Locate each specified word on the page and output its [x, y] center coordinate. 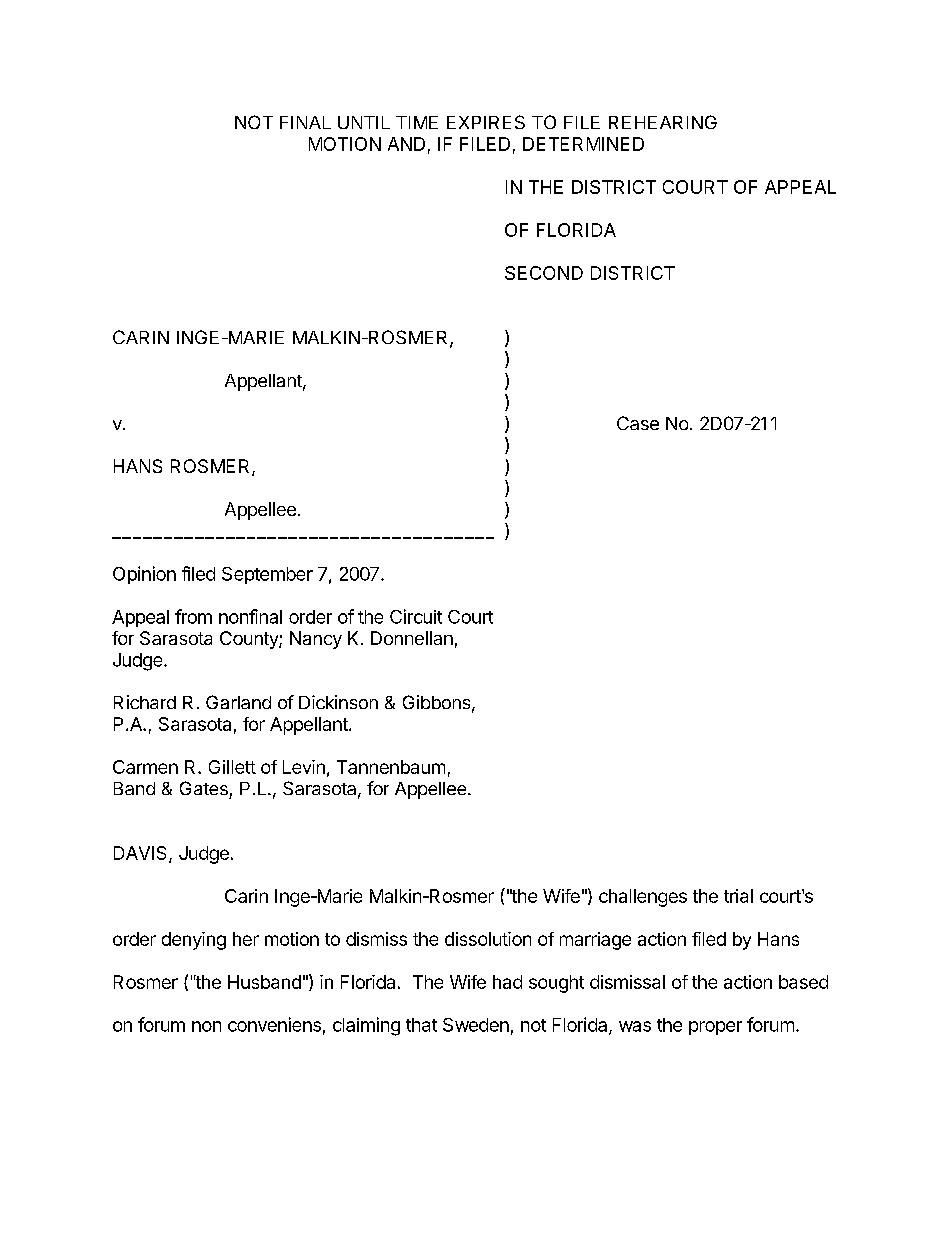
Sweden [476, 1025]
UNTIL [364, 122]
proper [715, 1028]
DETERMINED [583, 144]
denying [194, 941]
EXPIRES [486, 122]
